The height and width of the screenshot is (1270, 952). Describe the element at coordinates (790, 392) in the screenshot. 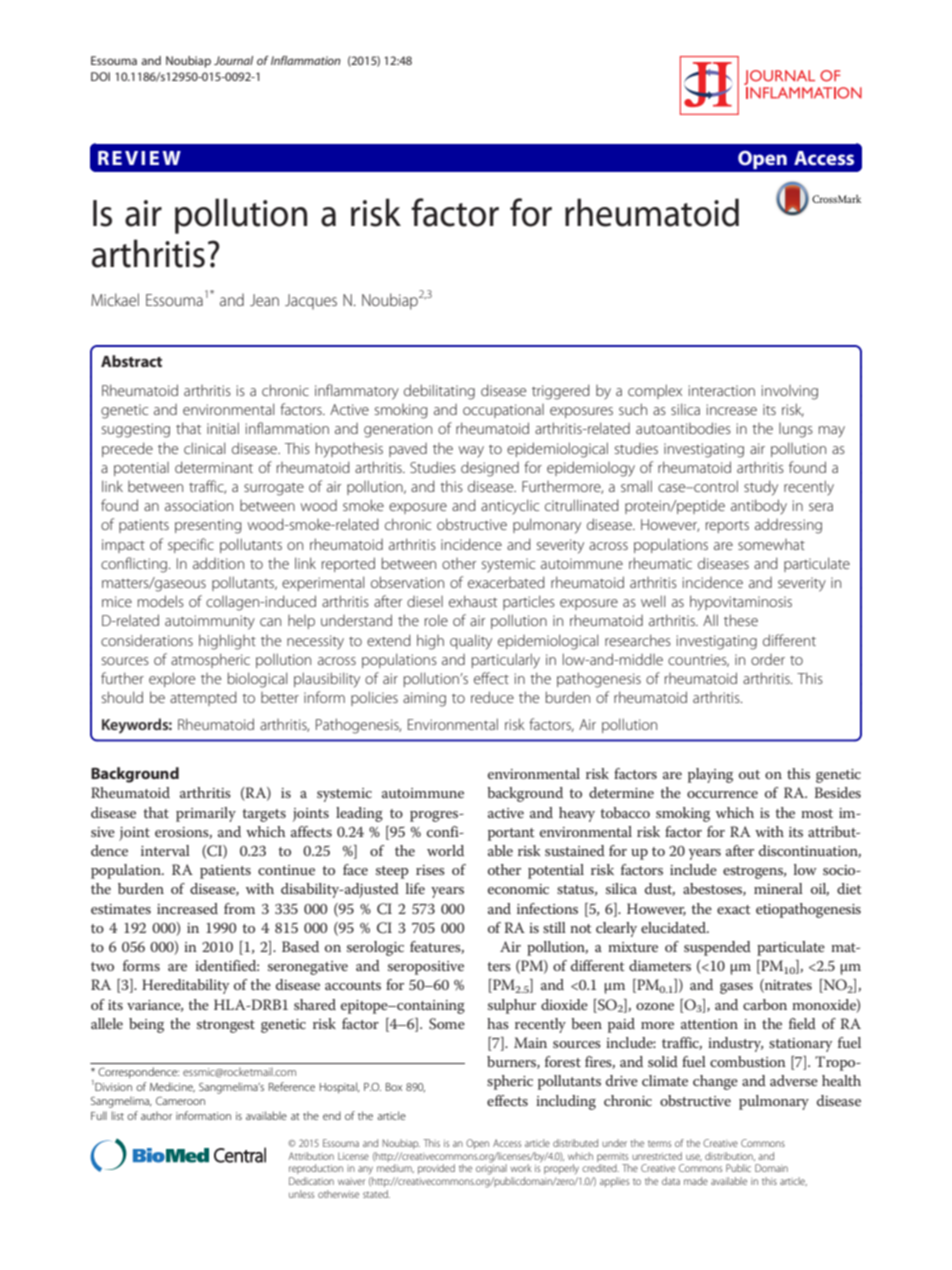

I see `involving` at that location.
